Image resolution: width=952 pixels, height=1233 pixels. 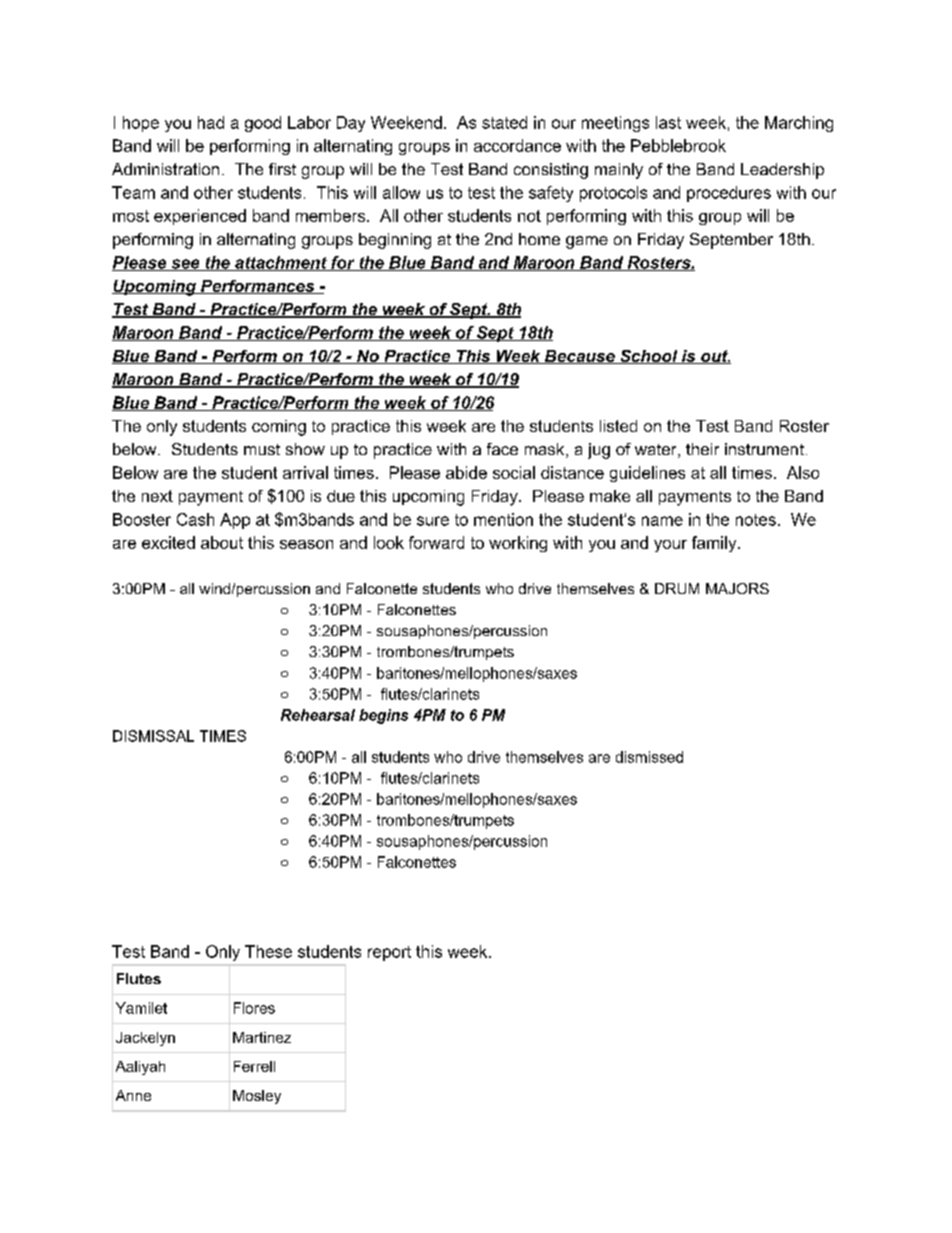 I want to click on report, so click(x=389, y=953).
